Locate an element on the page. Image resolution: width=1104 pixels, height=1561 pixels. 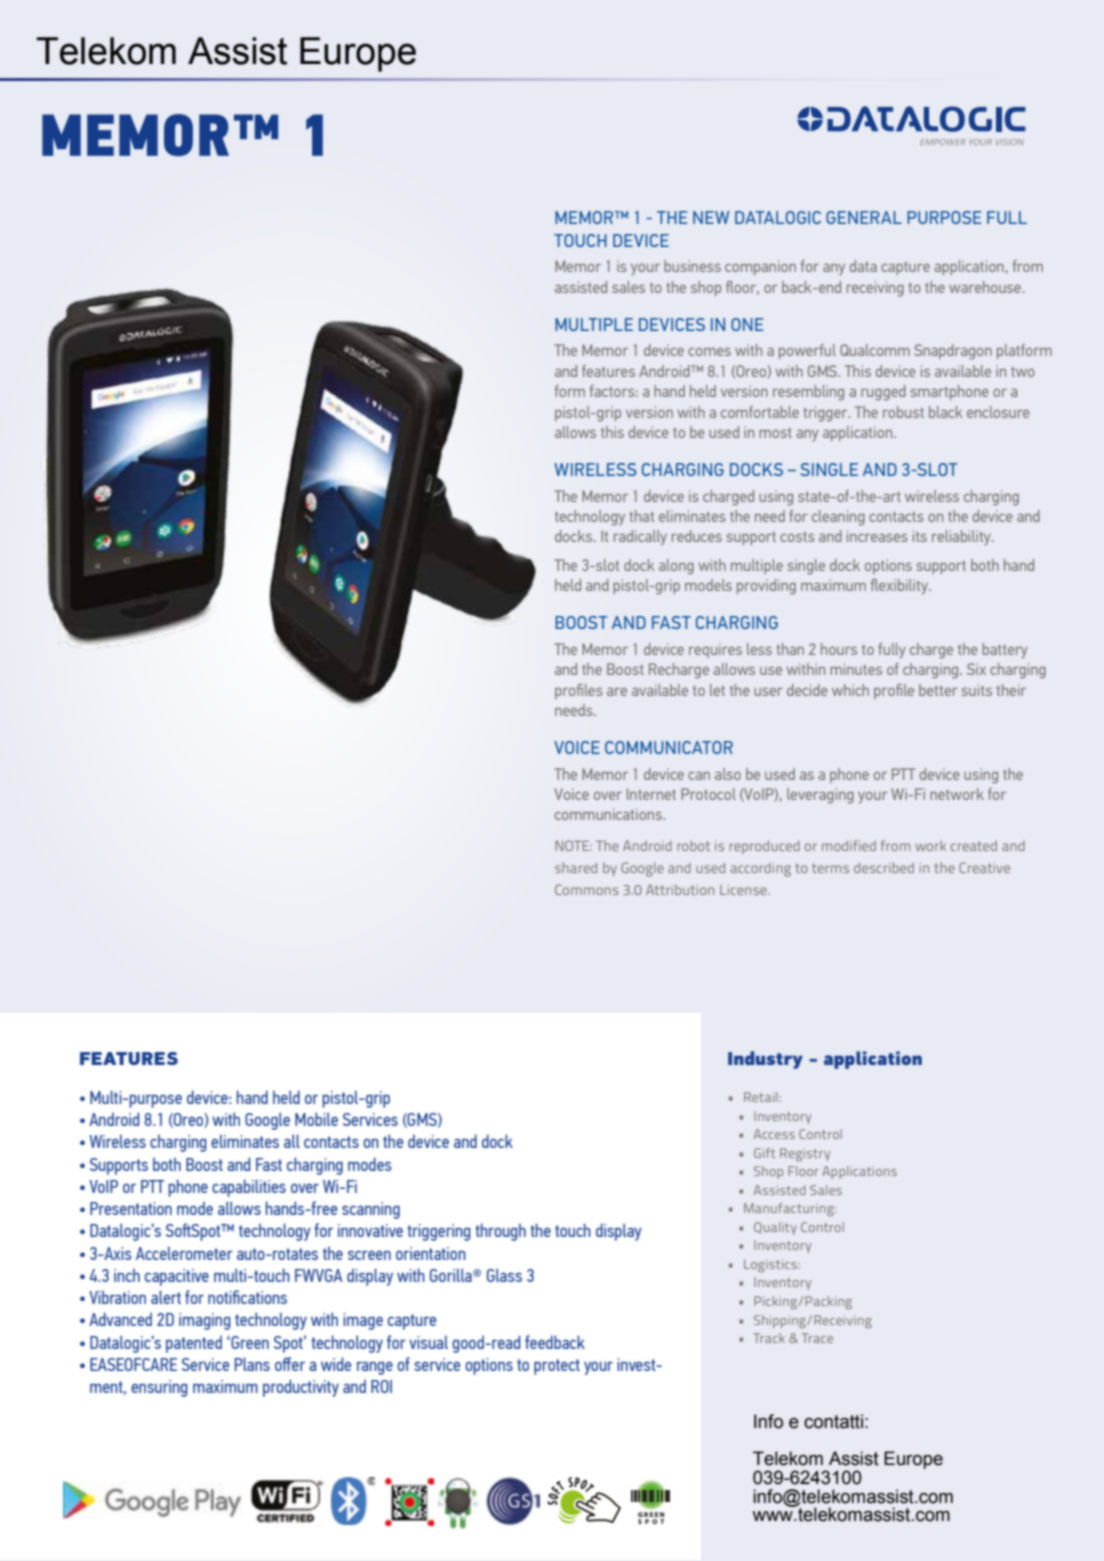
flexibility is located at coordinates (901, 586).
